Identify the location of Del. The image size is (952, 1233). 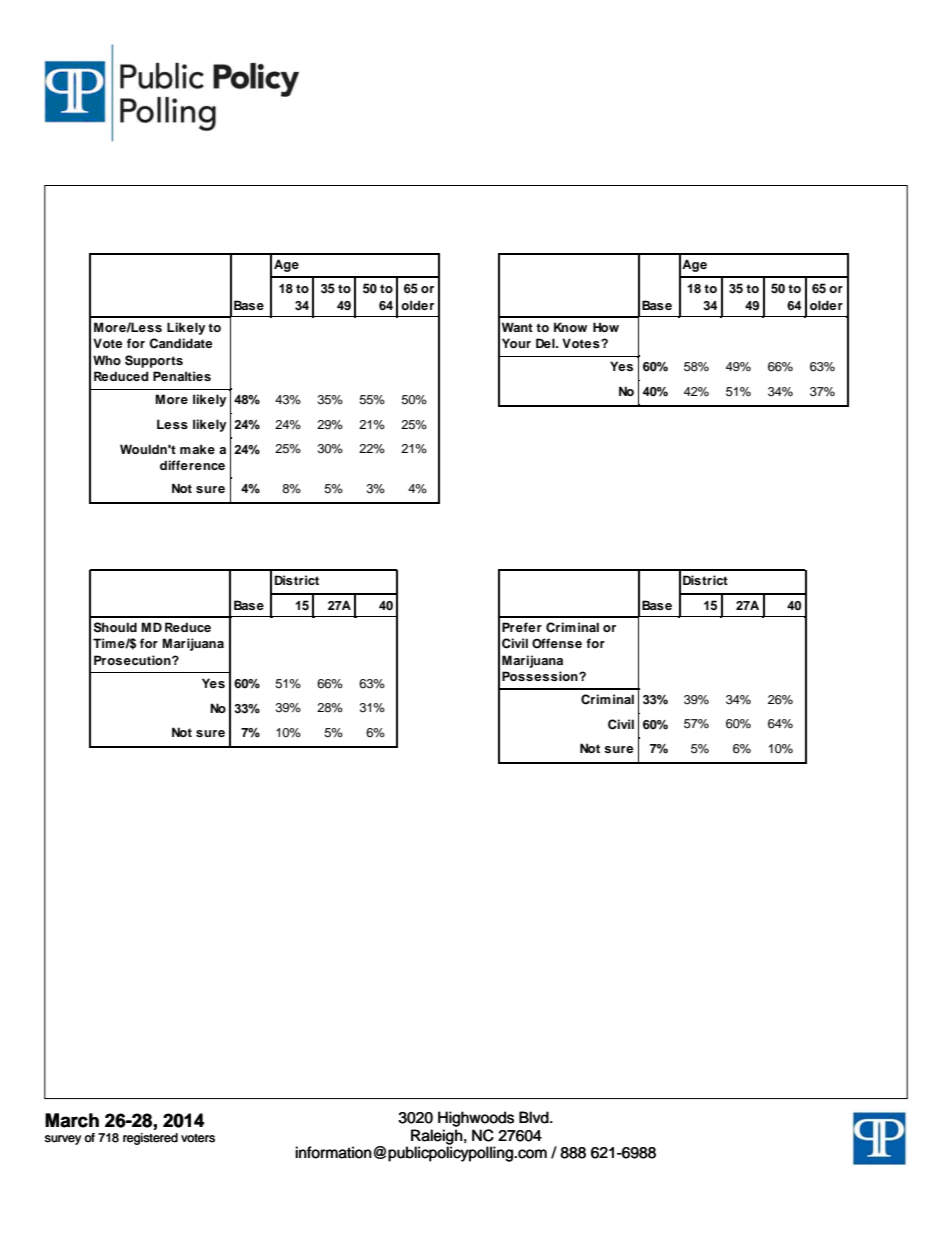
(546, 343).
